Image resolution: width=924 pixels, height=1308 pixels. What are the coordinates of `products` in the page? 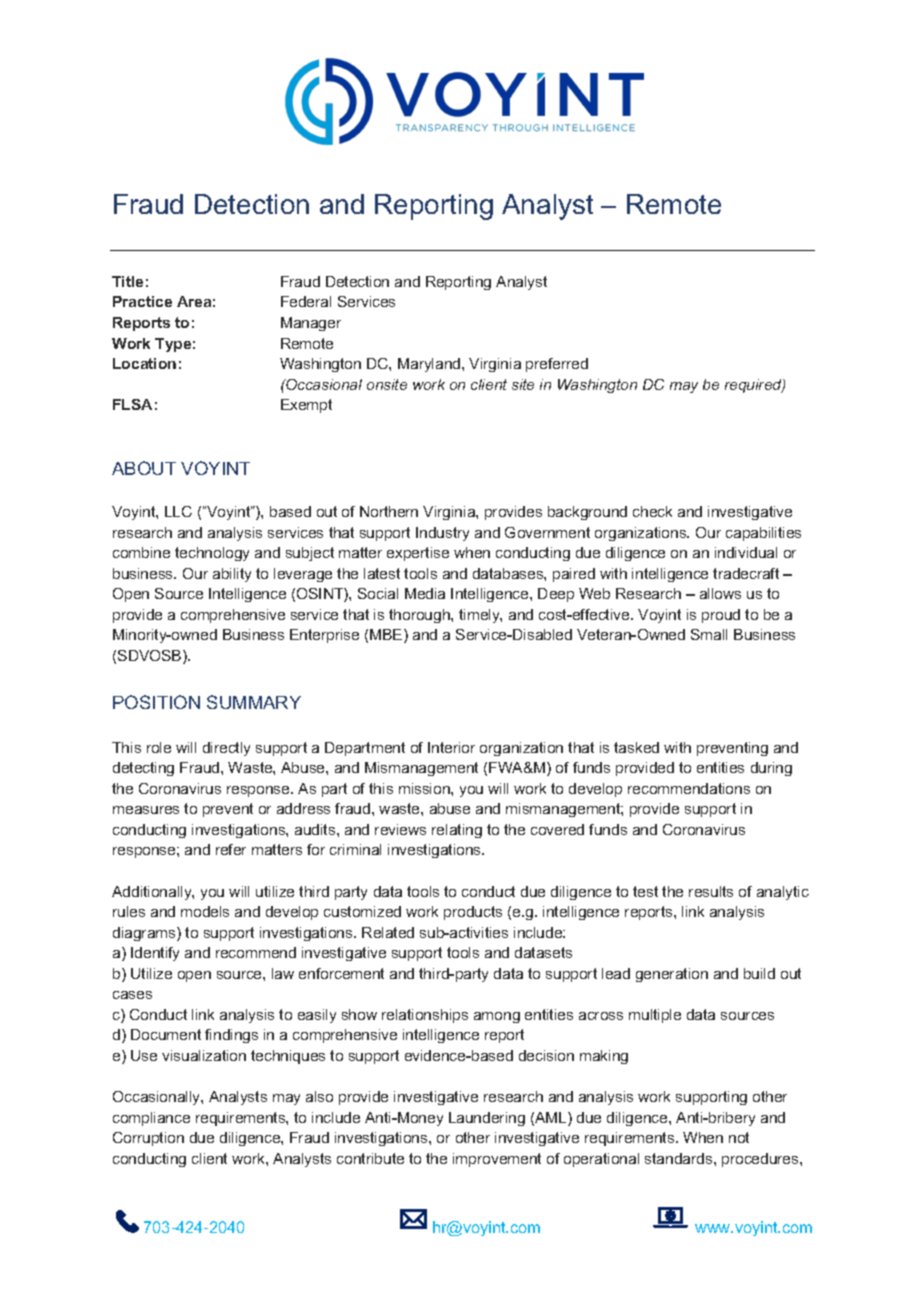 It's located at (473, 913).
